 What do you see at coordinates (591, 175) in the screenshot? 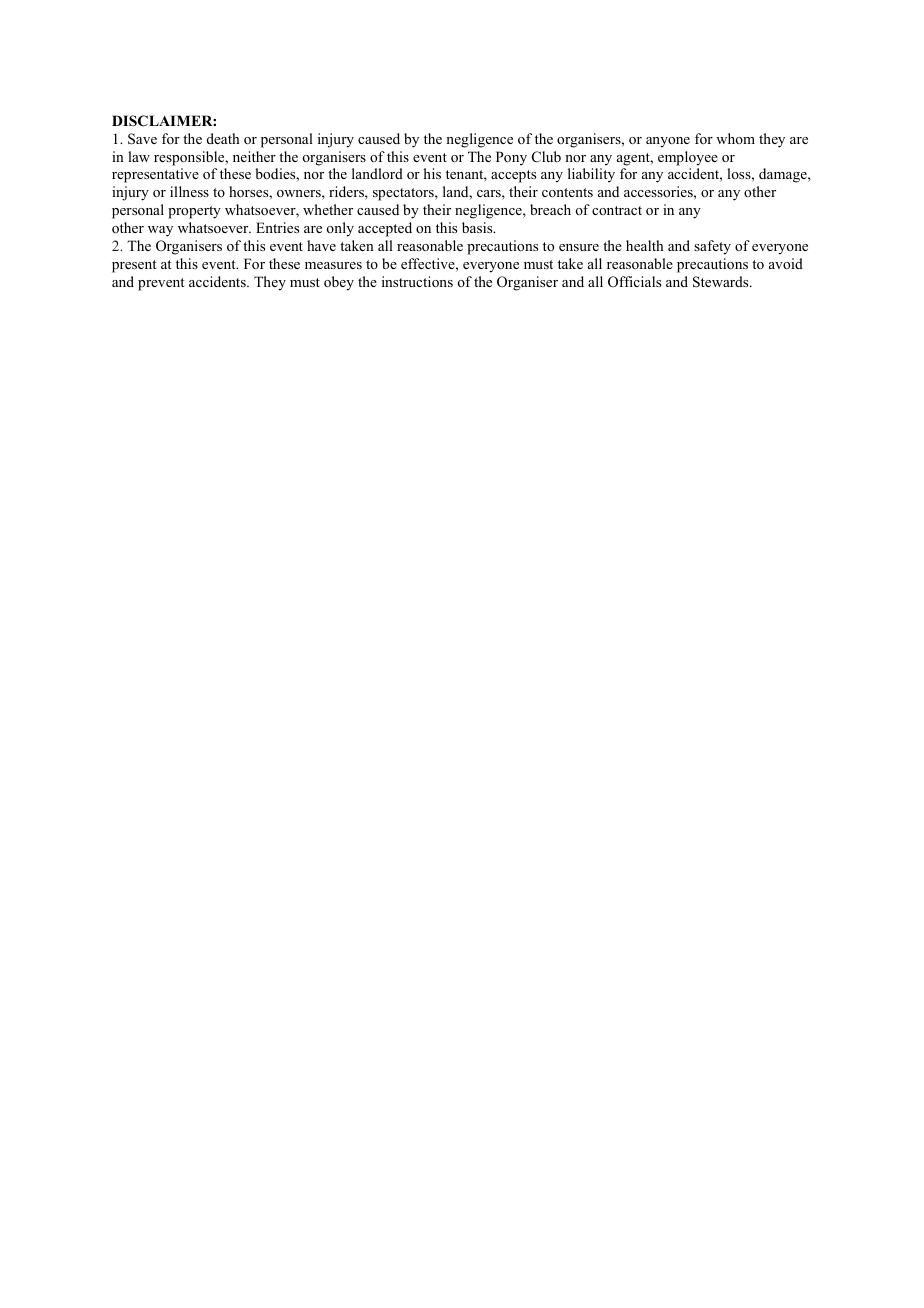
I see `liability` at bounding box center [591, 175].
